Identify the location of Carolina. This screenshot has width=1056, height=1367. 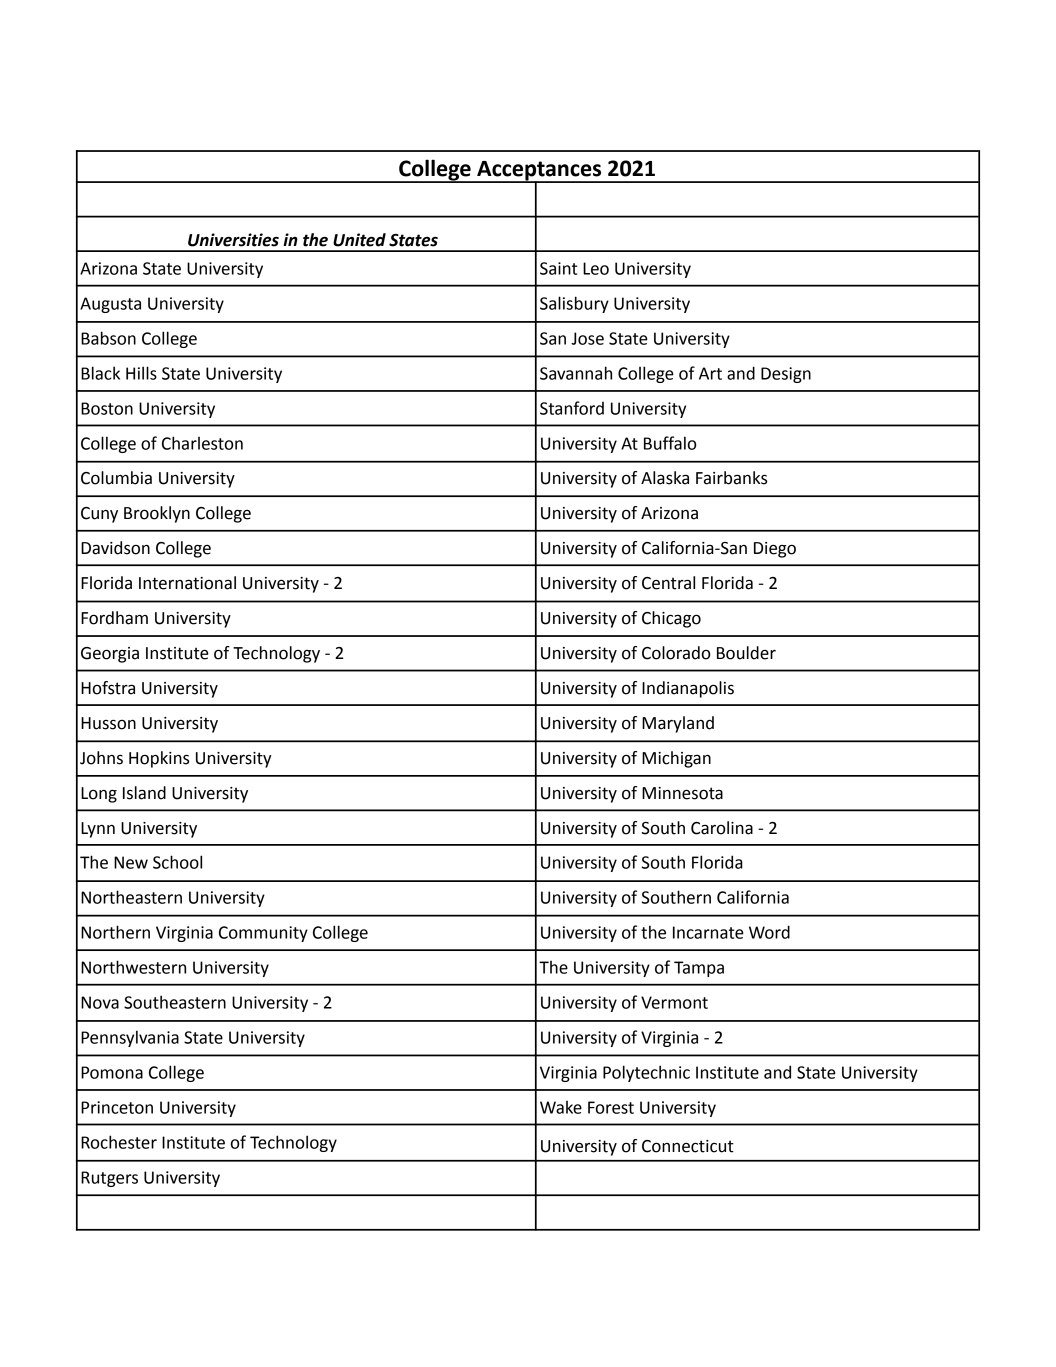
(722, 828).
